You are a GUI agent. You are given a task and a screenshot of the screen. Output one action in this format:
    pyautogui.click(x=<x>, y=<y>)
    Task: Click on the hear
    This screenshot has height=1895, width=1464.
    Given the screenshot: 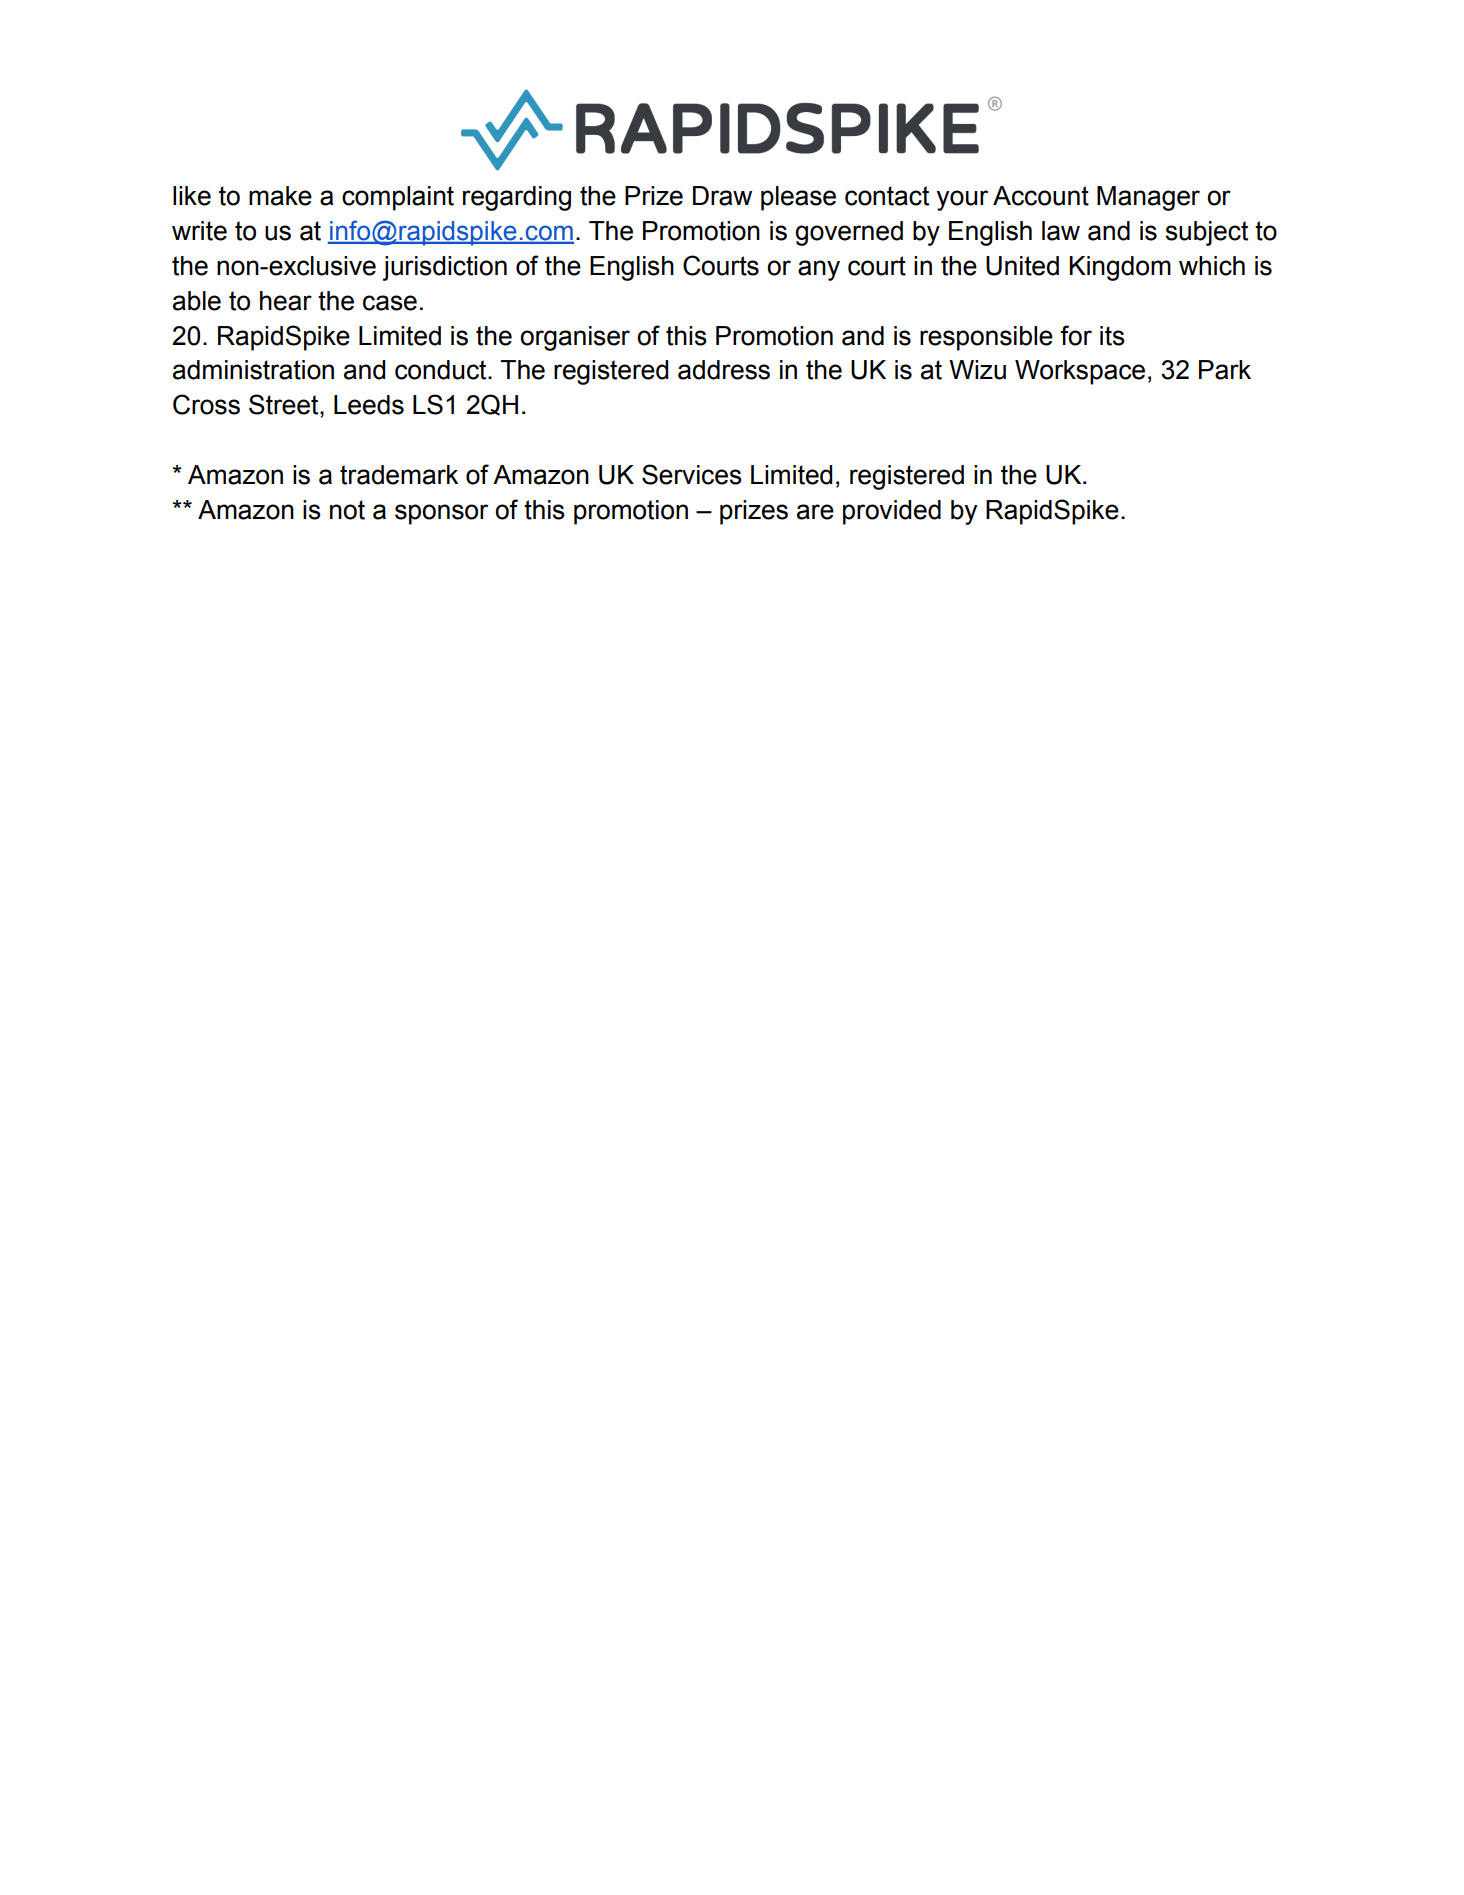 What is the action you would take?
    pyautogui.click(x=286, y=301)
